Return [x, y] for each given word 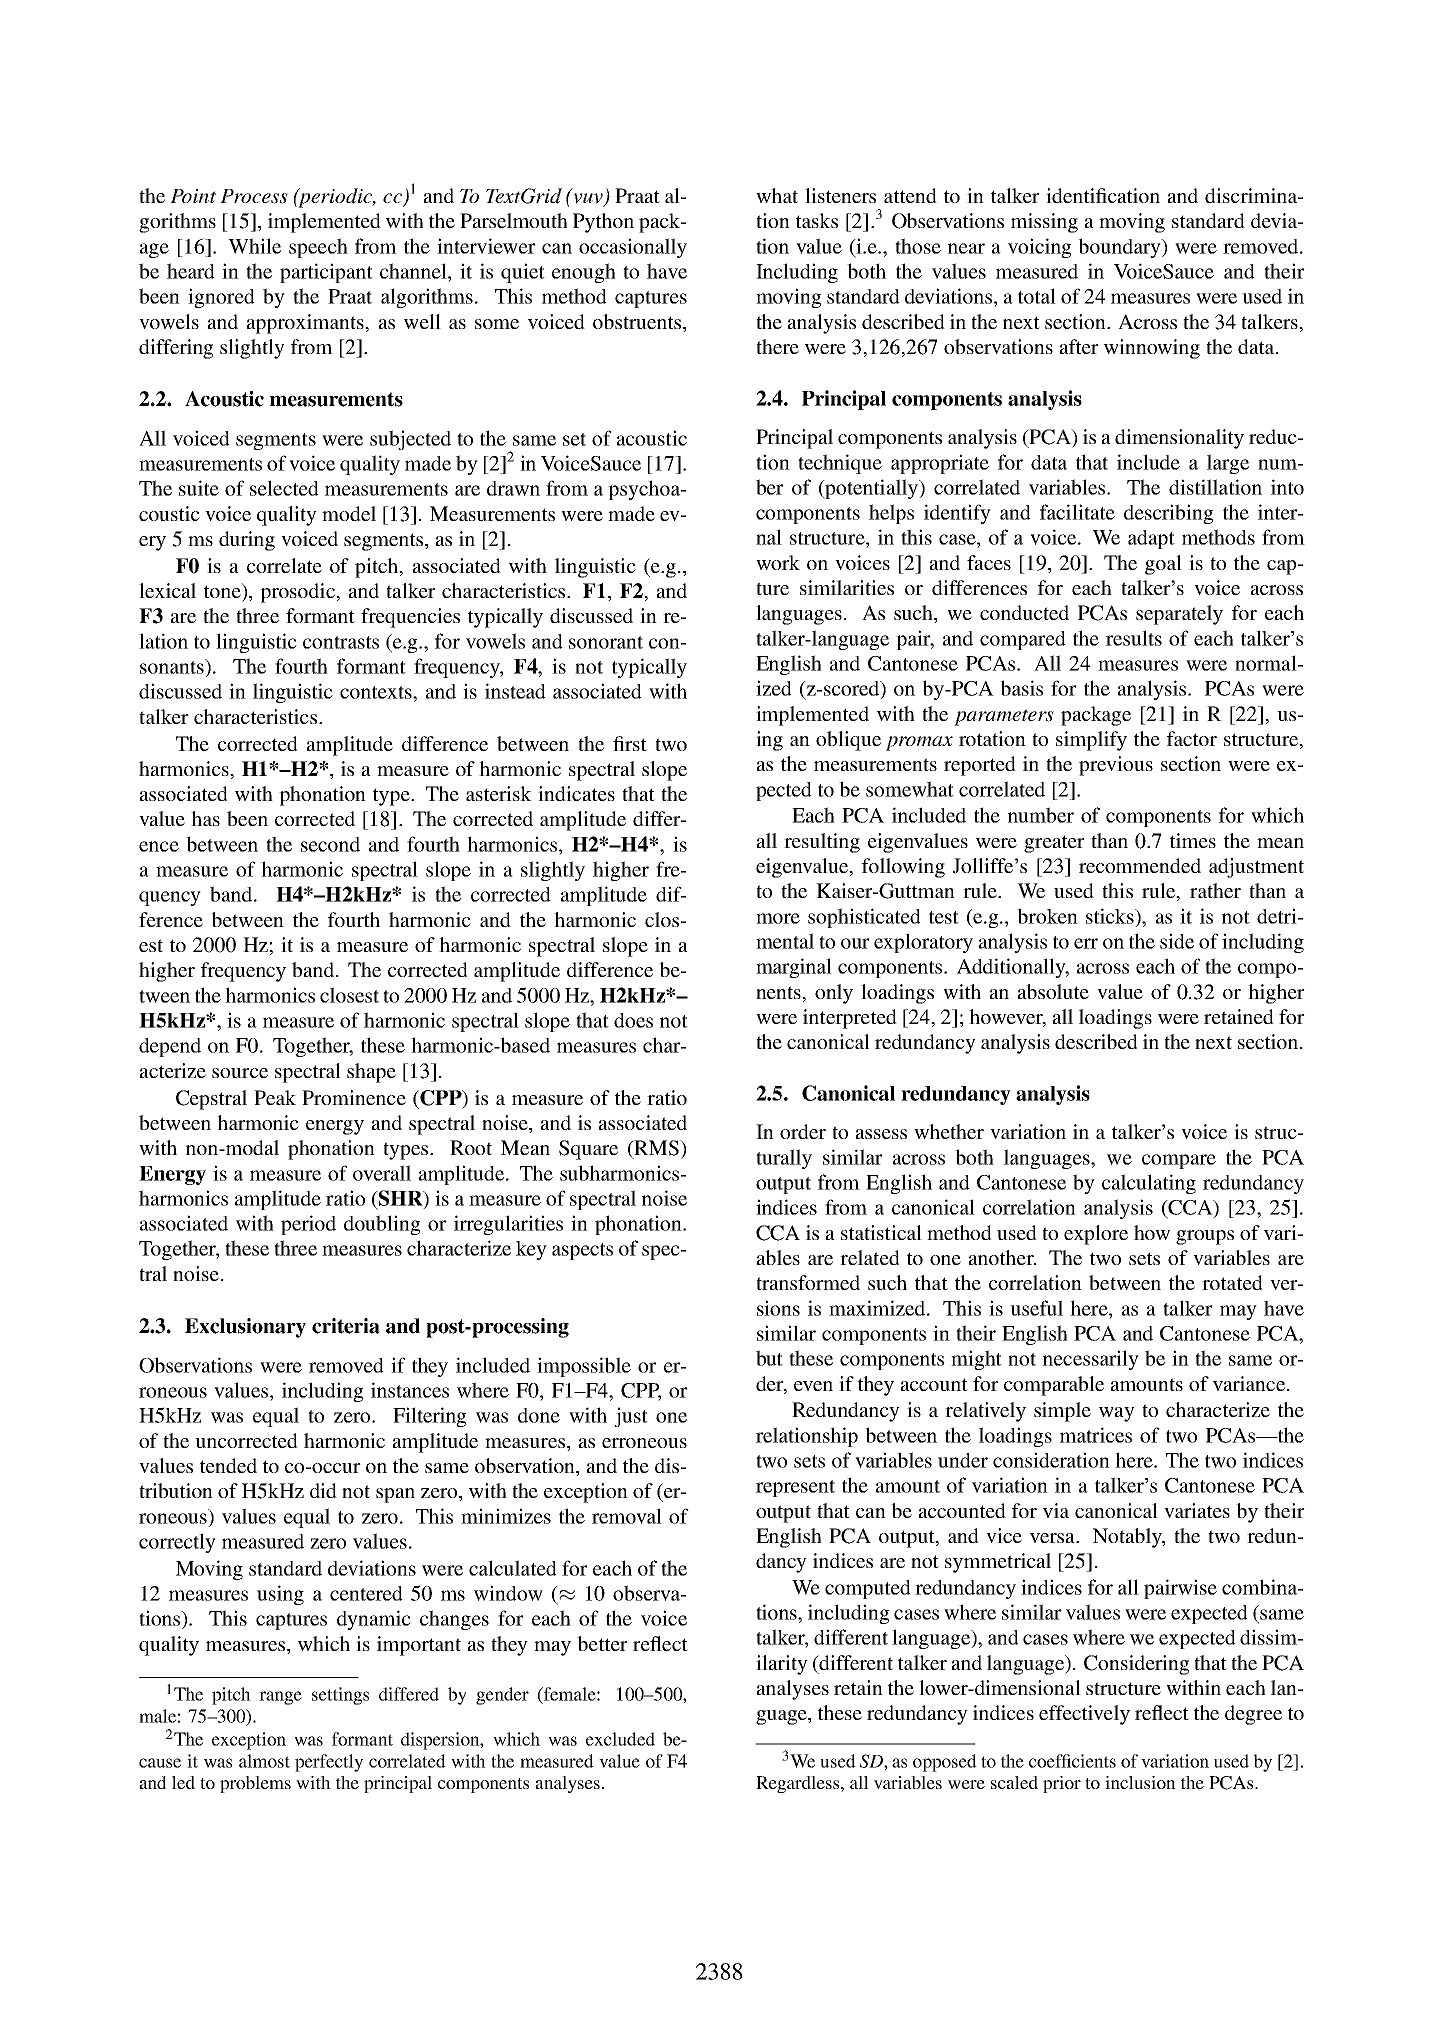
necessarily [1091, 1360]
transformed [808, 1282]
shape [371, 1073]
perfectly [329, 1763]
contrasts [341, 642]
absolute [1053, 991]
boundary [1120, 248]
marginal [794, 968]
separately [1179, 615]
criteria [346, 1326]
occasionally [633, 248]
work [778, 562]
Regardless [799, 1784]
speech [318, 248]
